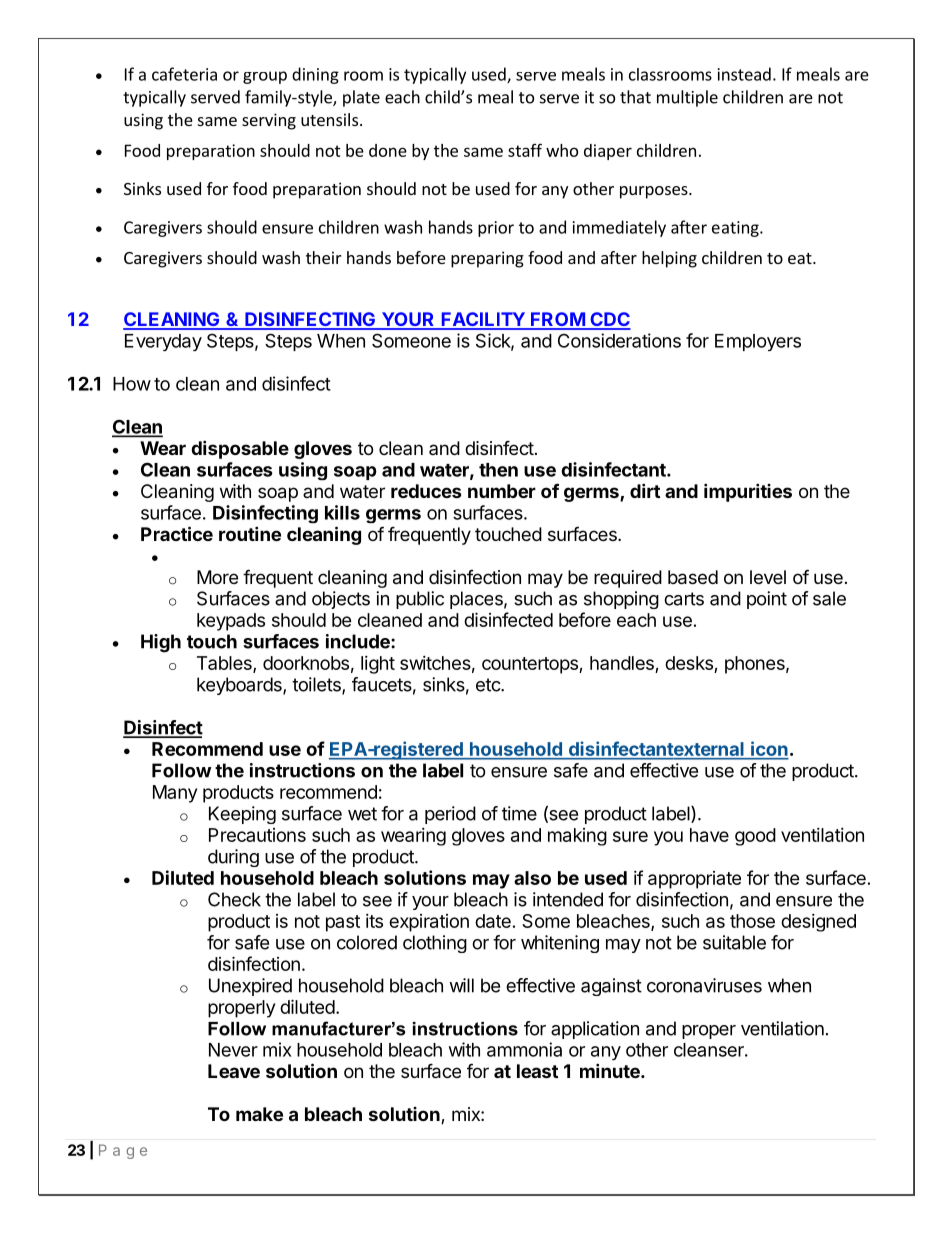 The height and width of the screenshot is (1233, 952). What do you see at coordinates (234, 1071) in the screenshot?
I see `Leave` at bounding box center [234, 1071].
